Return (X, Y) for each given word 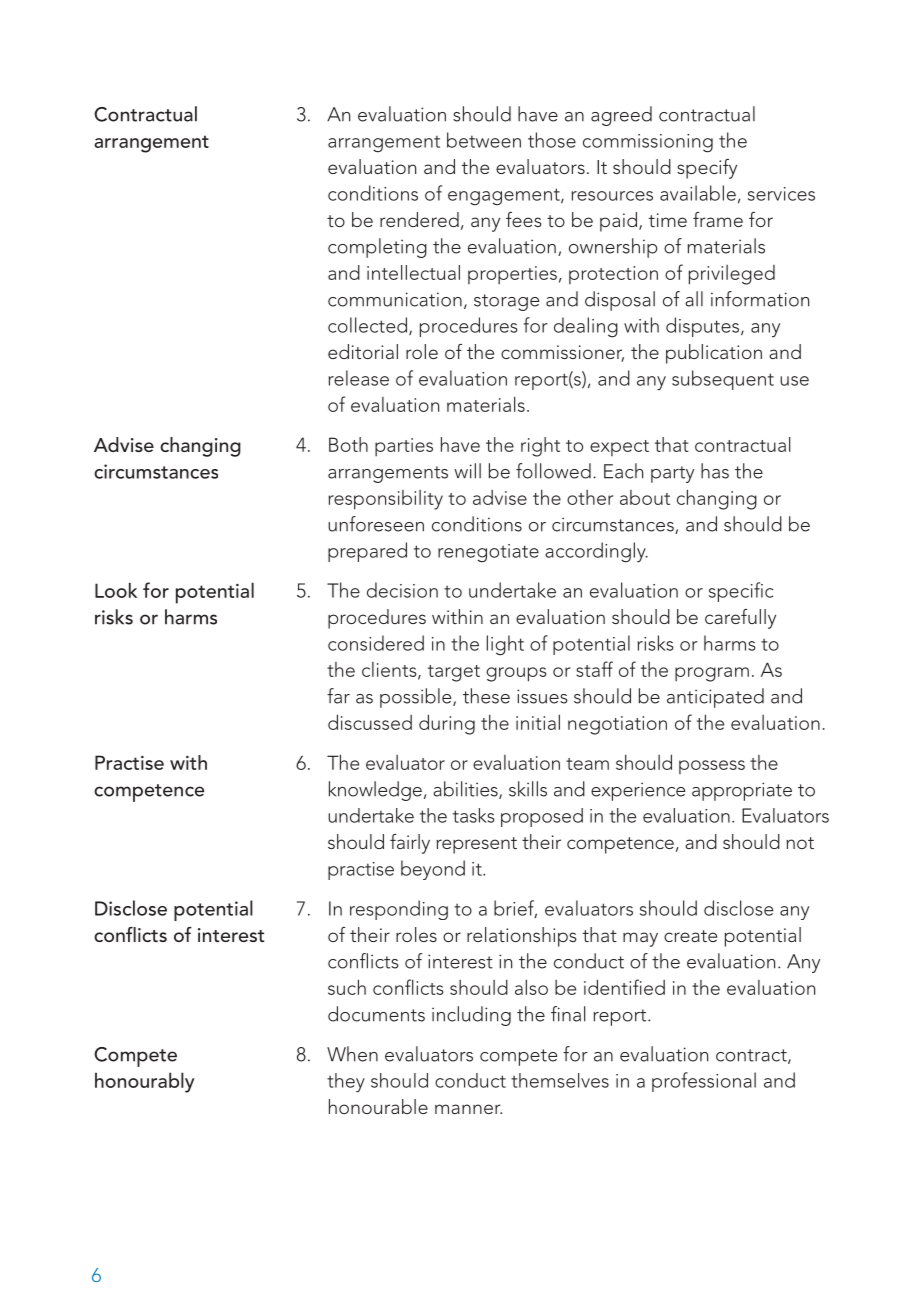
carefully (740, 619)
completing (377, 248)
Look (116, 590)
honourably (144, 1082)
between (484, 140)
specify (707, 169)
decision (402, 590)
